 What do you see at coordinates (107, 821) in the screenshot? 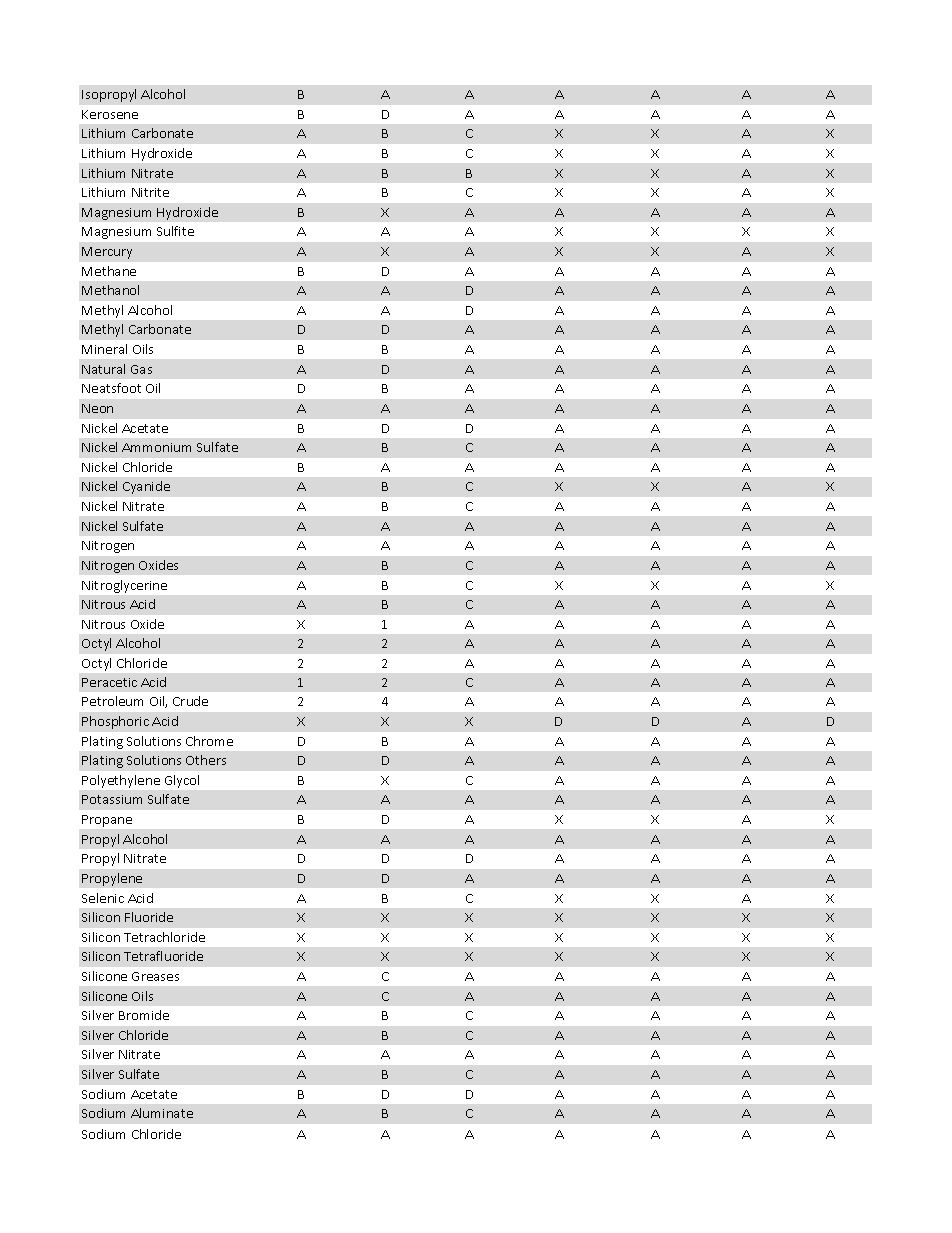
I see `Propane` at bounding box center [107, 821].
